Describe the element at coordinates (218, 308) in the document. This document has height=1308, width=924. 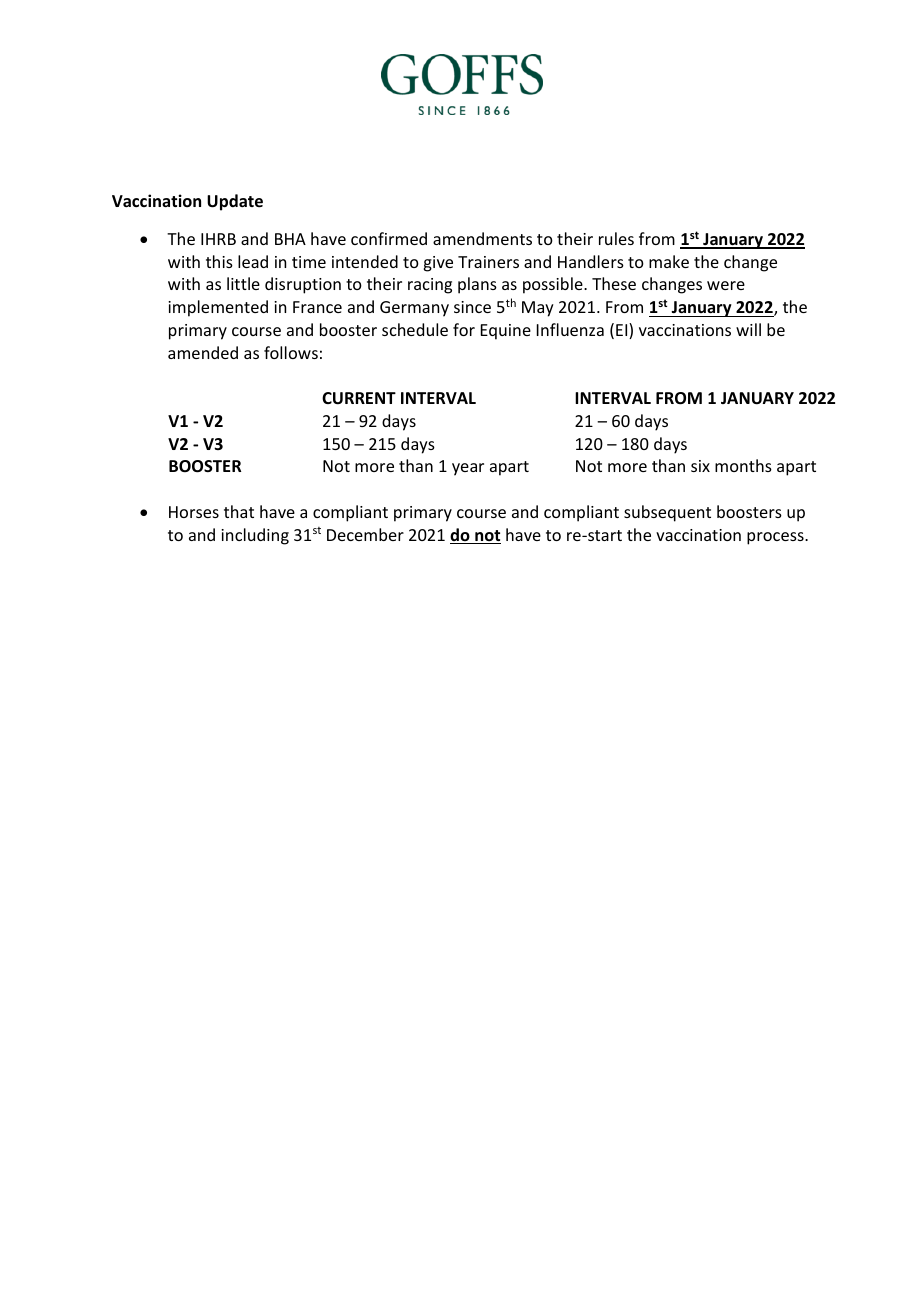
I see `implemented` at that location.
